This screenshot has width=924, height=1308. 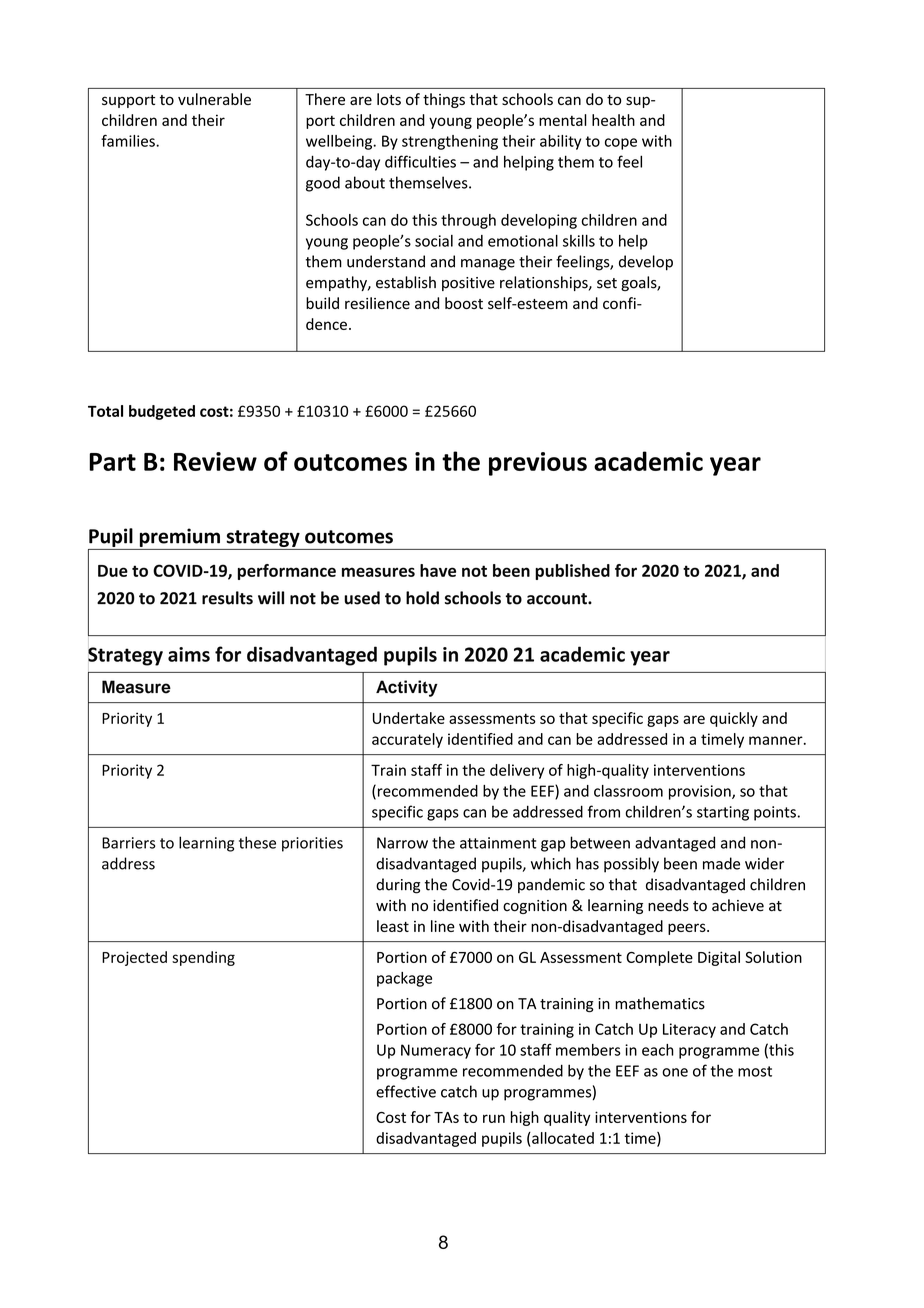 I want to click on effective, so click(x=406, y=1091).
